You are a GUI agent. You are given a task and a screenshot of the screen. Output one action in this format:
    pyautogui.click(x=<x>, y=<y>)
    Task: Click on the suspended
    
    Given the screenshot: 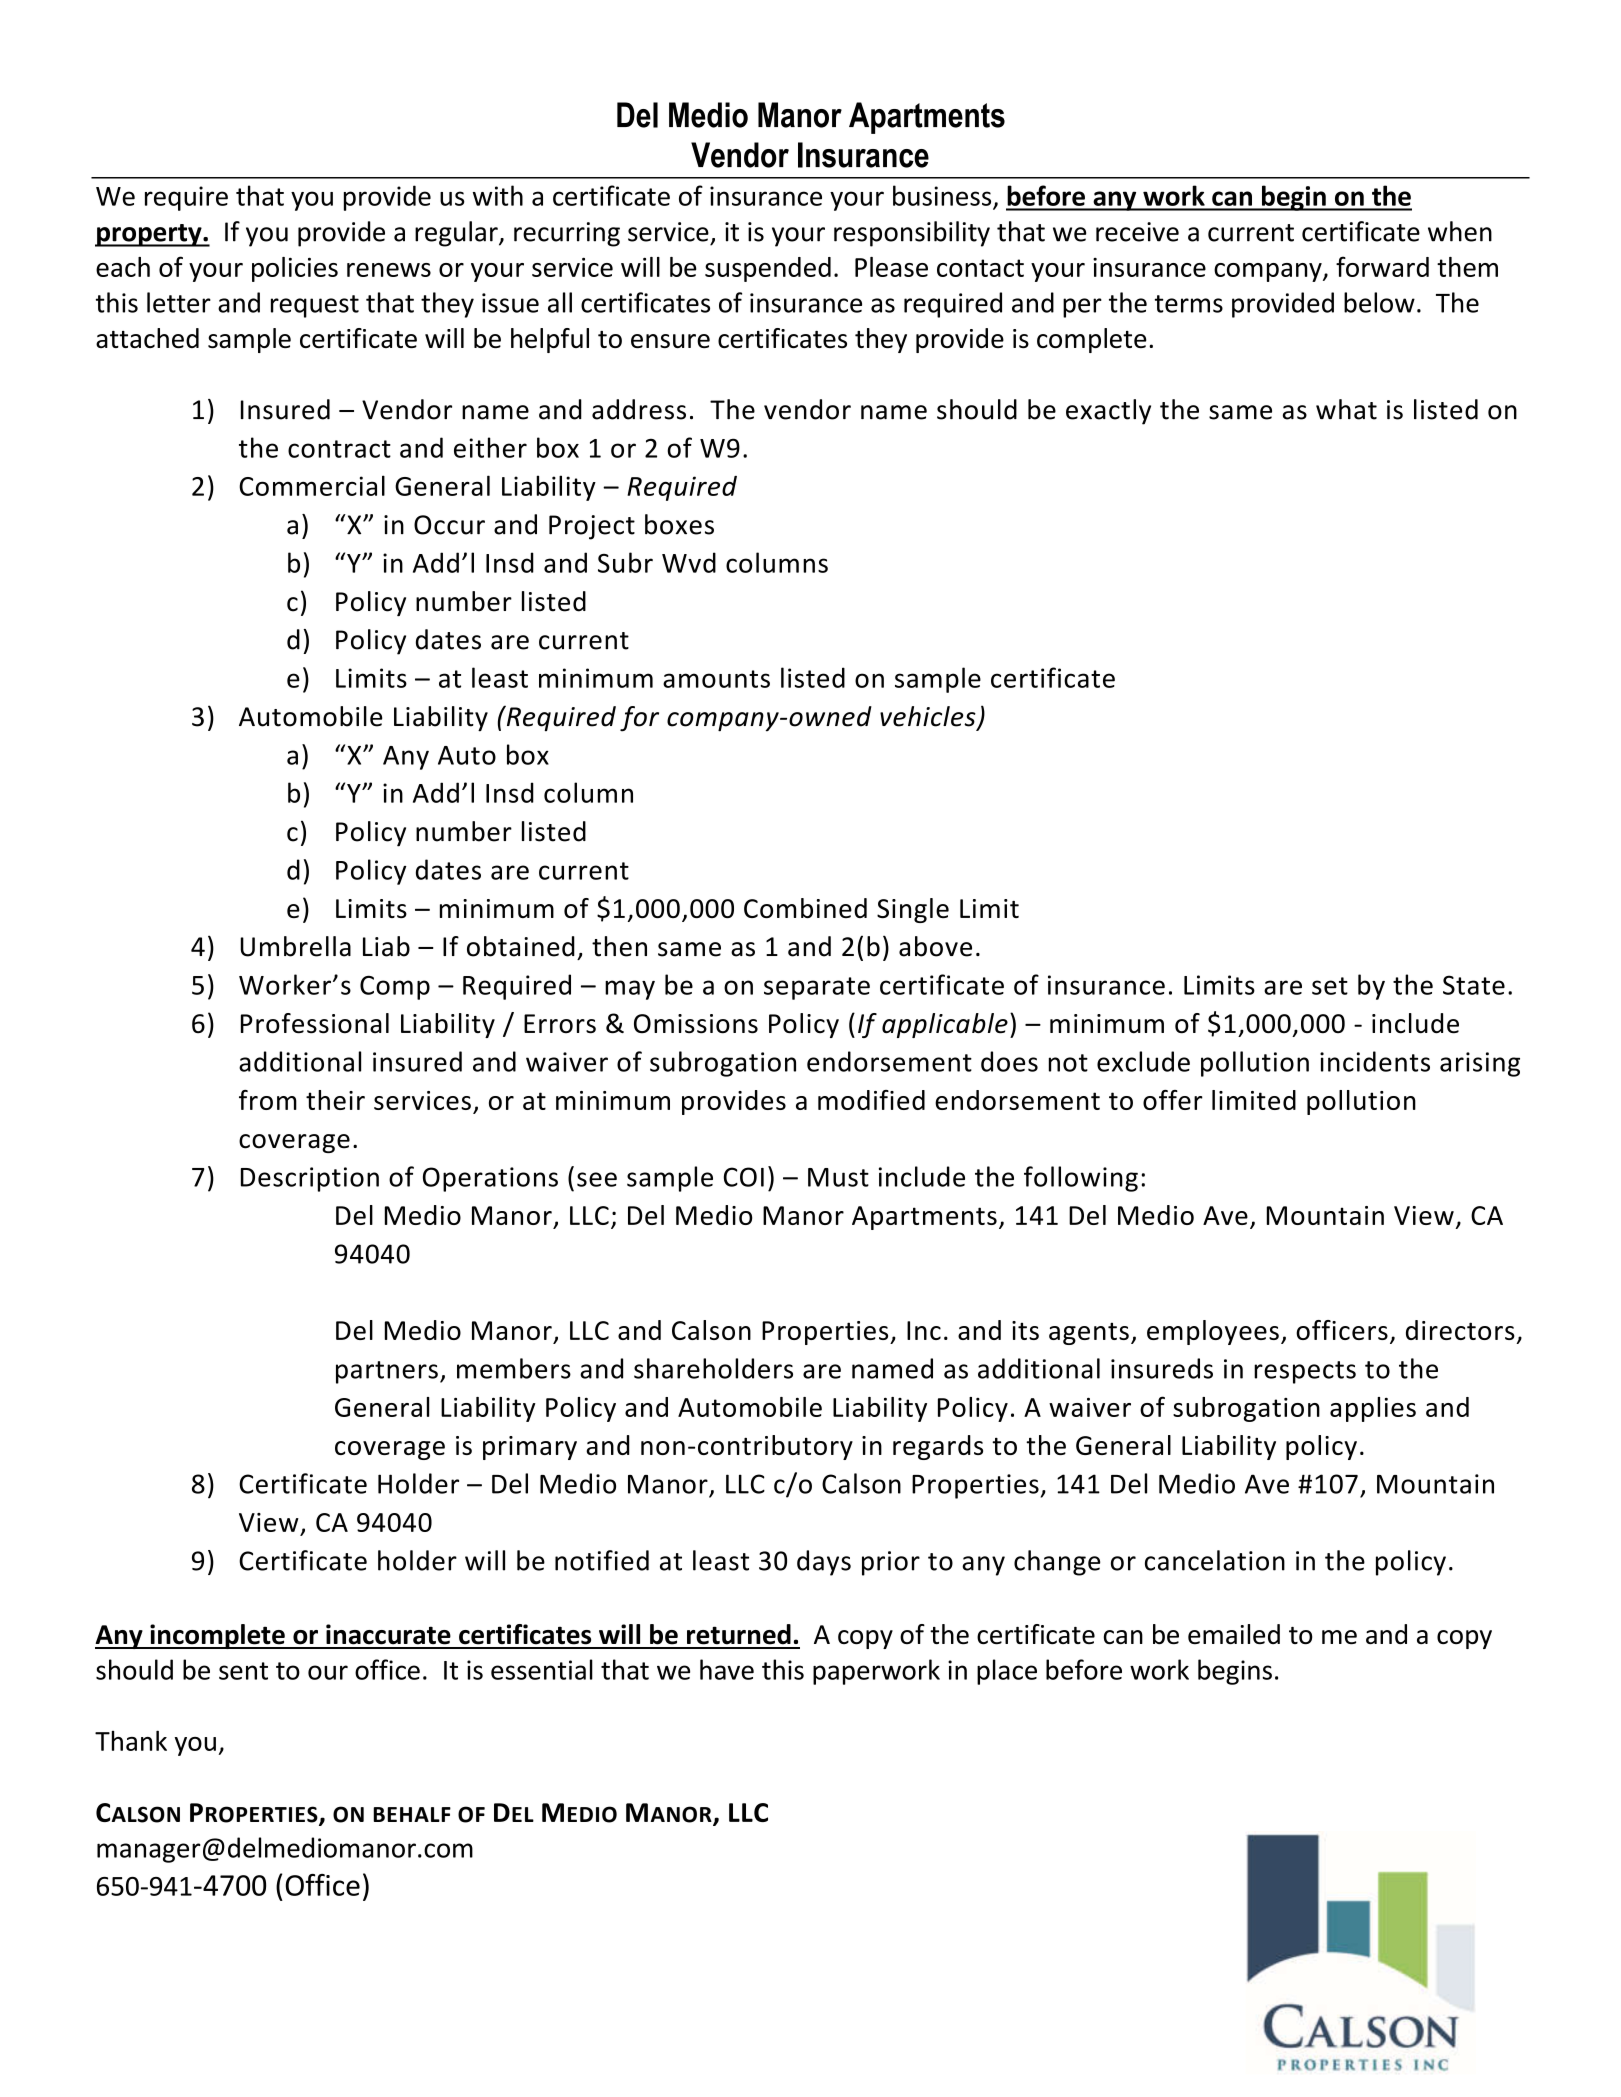 What is the action you would take?
    pyautogui.click(x=768, y=269)
